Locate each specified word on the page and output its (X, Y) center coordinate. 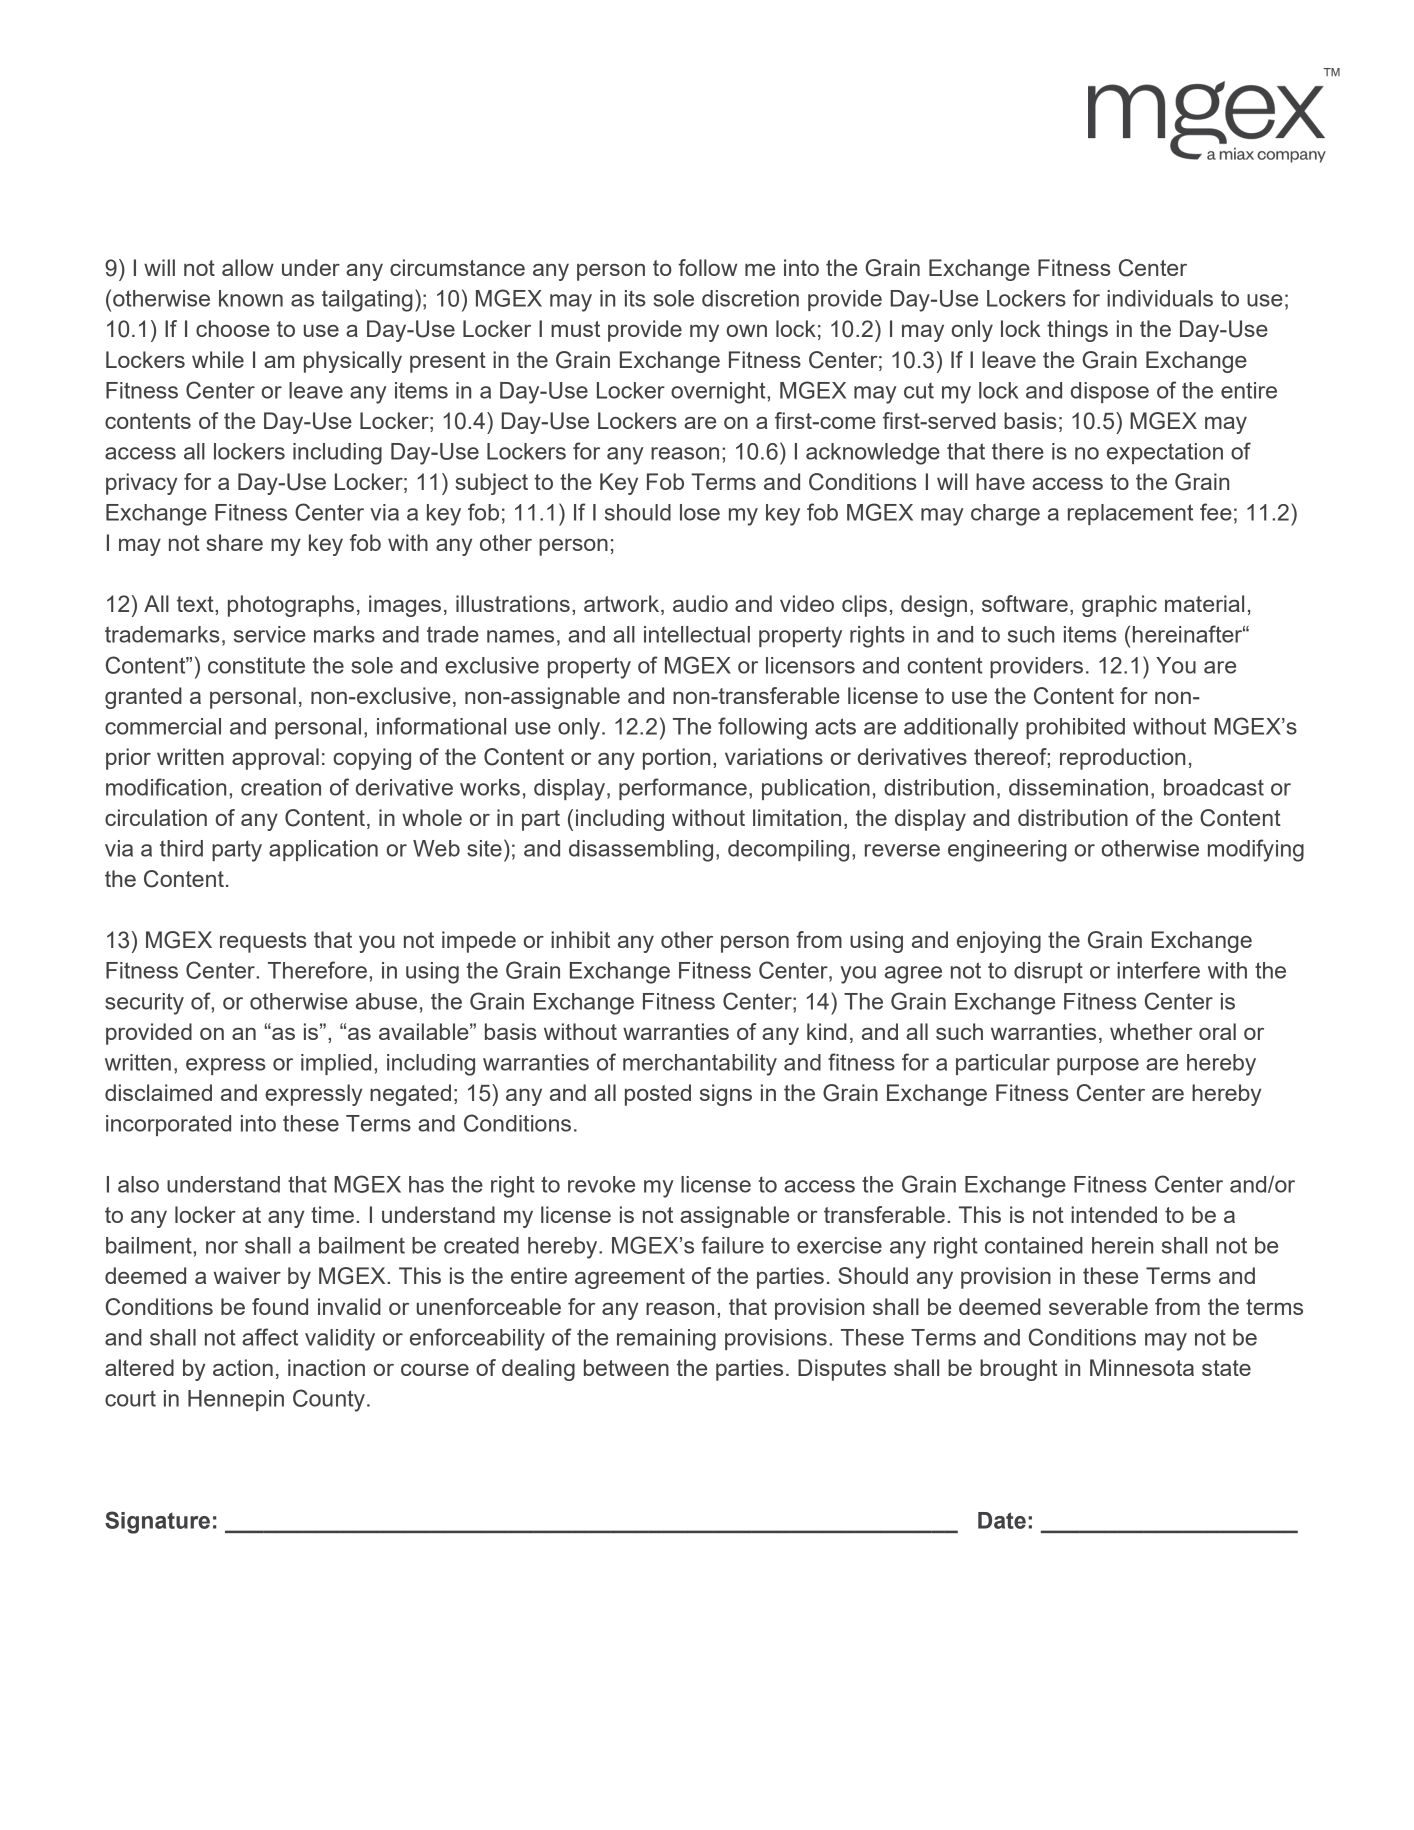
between (626, 1367)
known (251, 298)
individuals (1160, 298)
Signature (157, 1522)
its (635, 298)
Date (1002, 1520)
